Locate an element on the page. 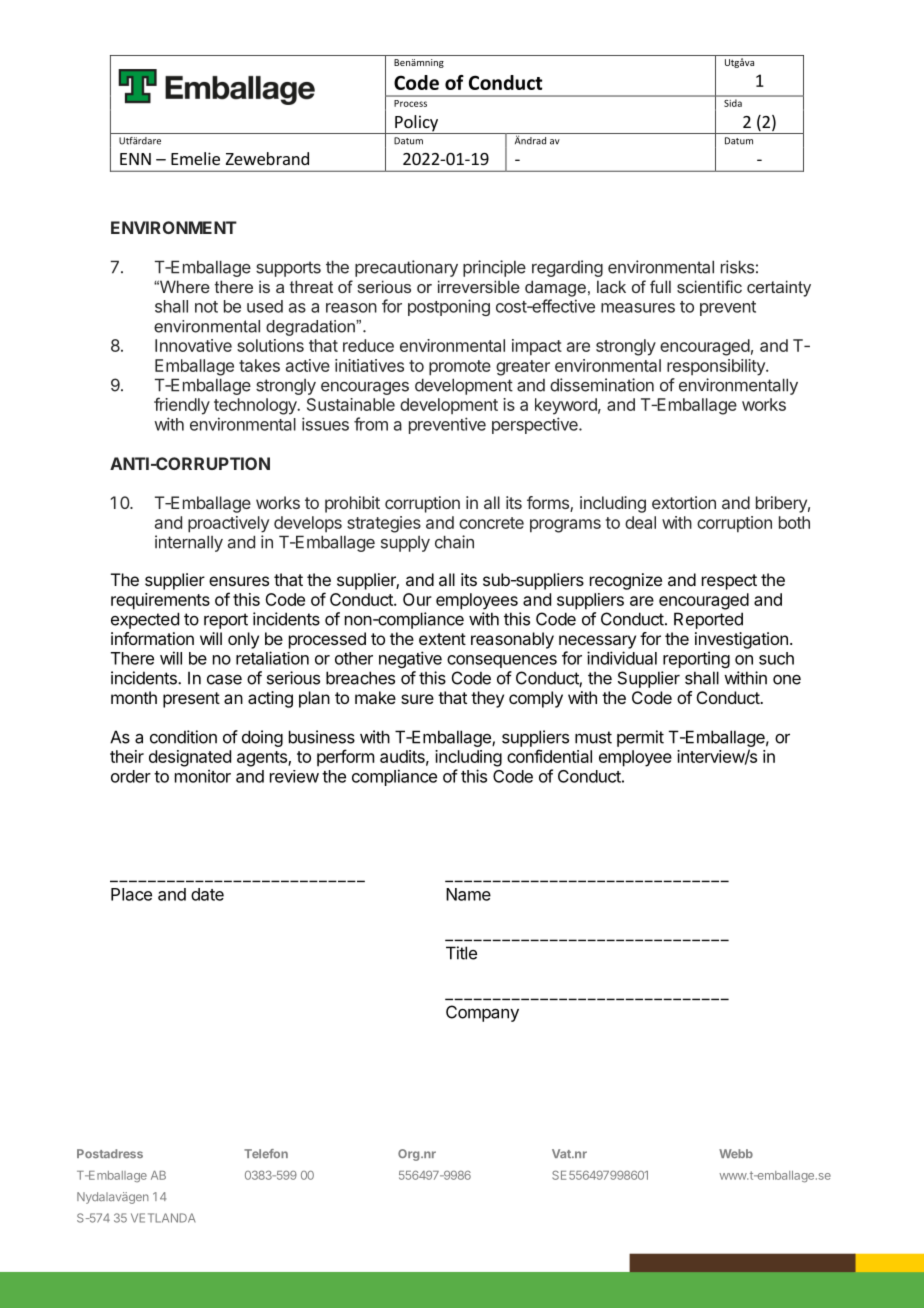 This page has height=1308, width=924. scientific is located at coordinates (709, 286).
